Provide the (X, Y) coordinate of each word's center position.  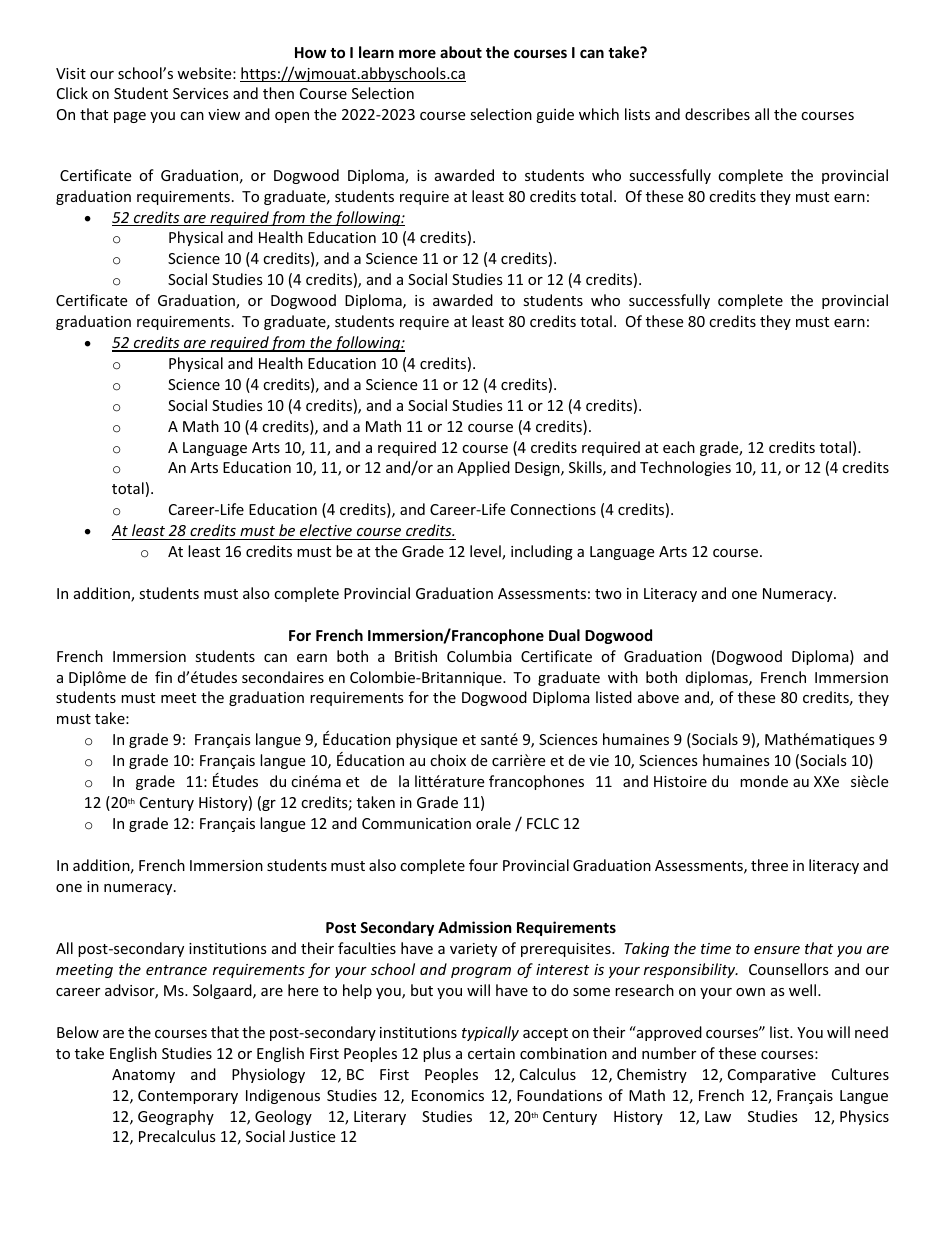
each (679, 447)
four (483, 865)
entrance (176, 970)
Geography (176, 1117)
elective (326, 530)
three (769, 865)
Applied (483, 468)
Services (201, 93)
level (486, 552)
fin (163, 677)
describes (717, 114)
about (461, 52)
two (608, 594)
